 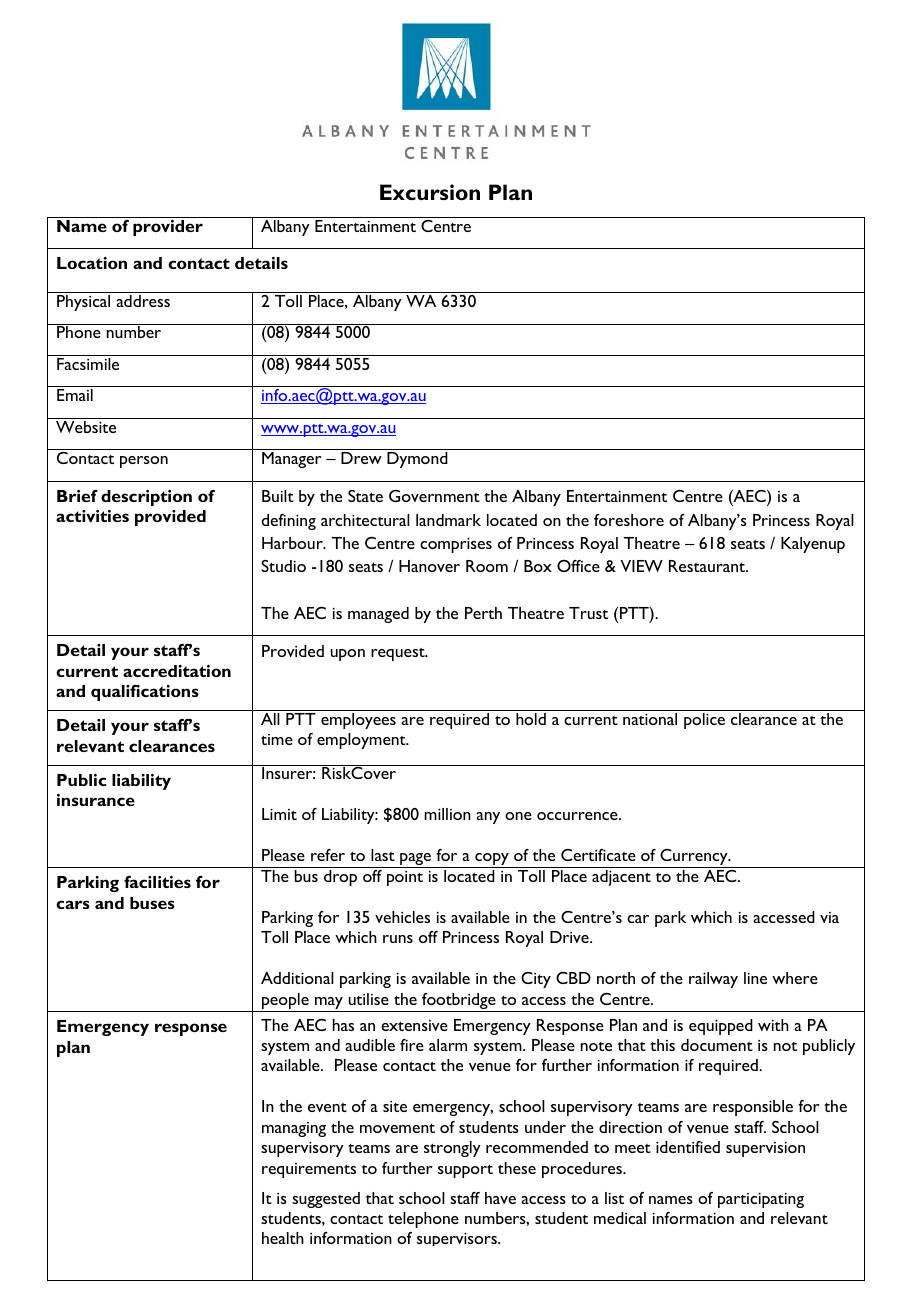 I want to click on have, so click(x=500, y=1198).
